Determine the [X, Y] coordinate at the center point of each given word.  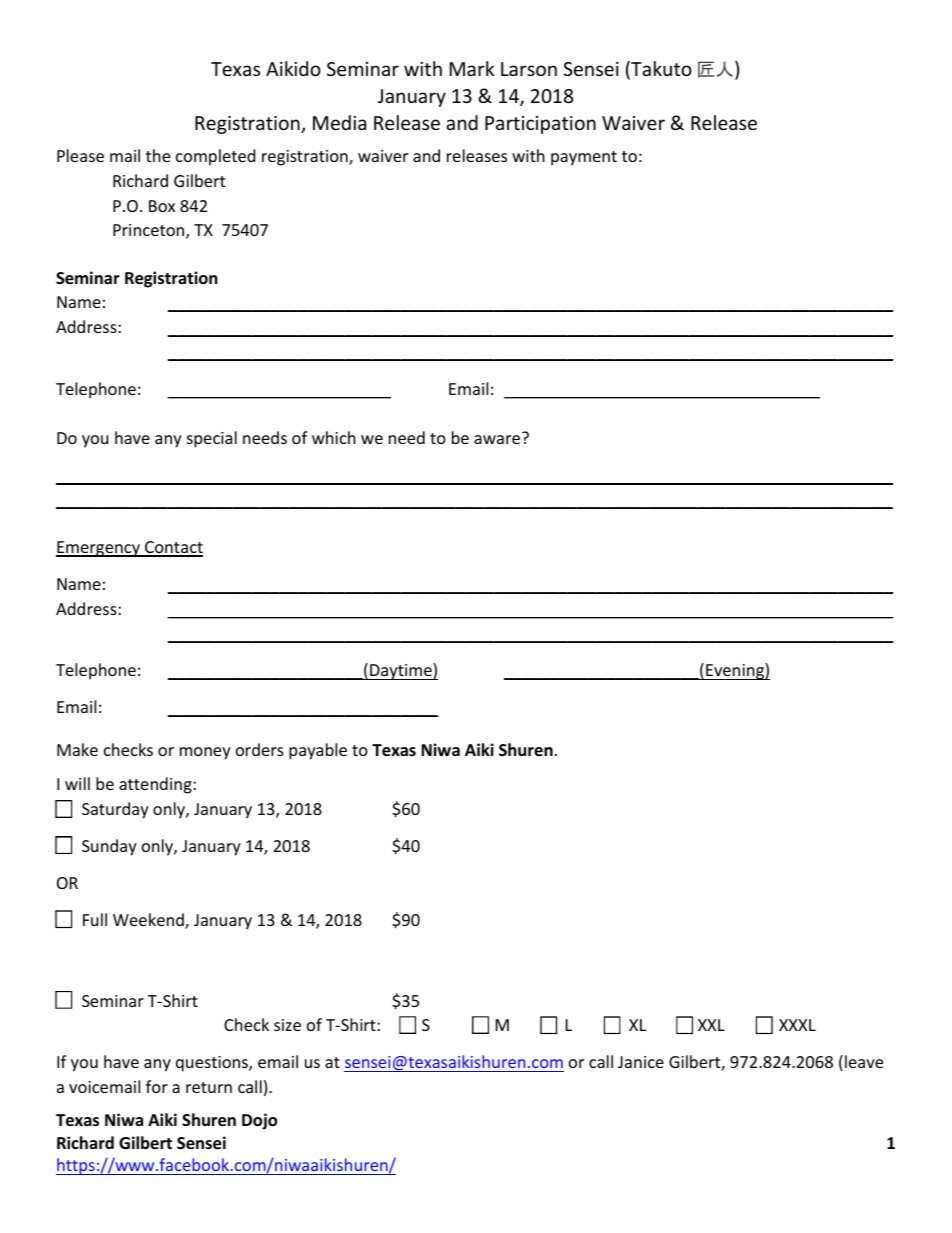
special [212, 439]
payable [318, 751]
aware [498, 438]
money [205, 753]
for [157, 1086]
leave [864, 1061]
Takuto [660, 70]
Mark [472, 68]
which [334, 437]
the [158, 155]
